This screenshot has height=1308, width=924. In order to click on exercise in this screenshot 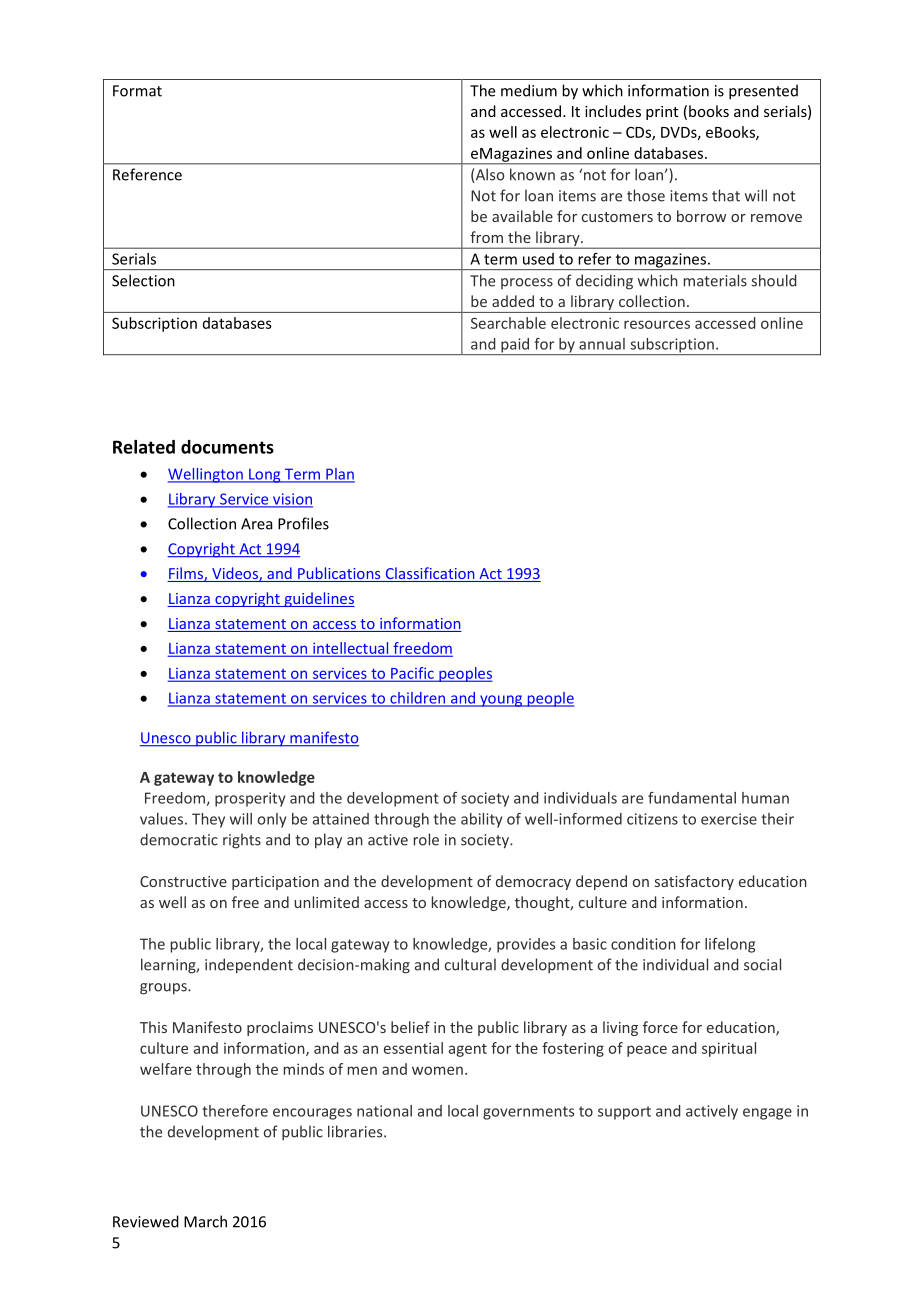, I will do `click(729, 819)`.
